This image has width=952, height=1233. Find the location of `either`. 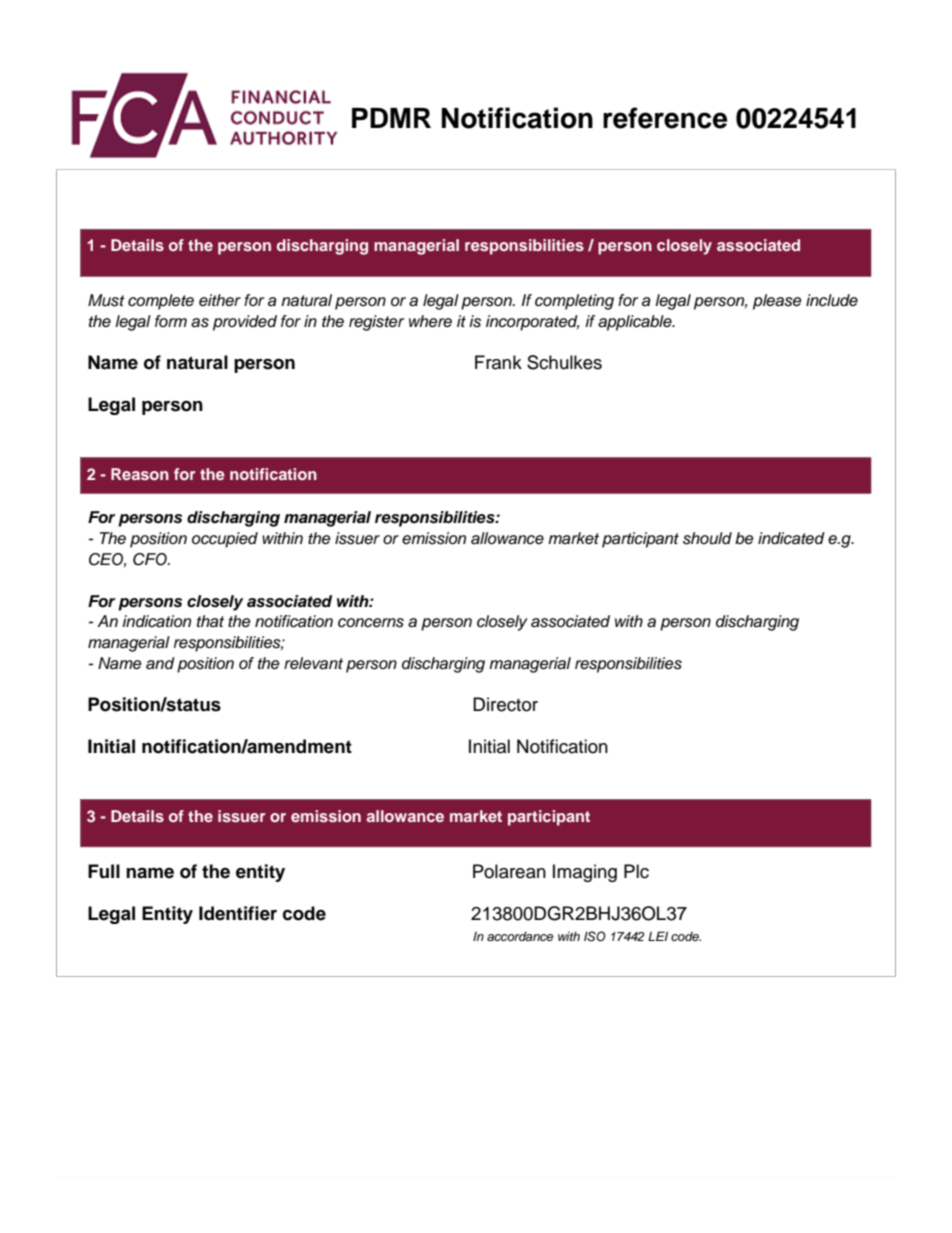

either is located at coordinates (220, 300).
